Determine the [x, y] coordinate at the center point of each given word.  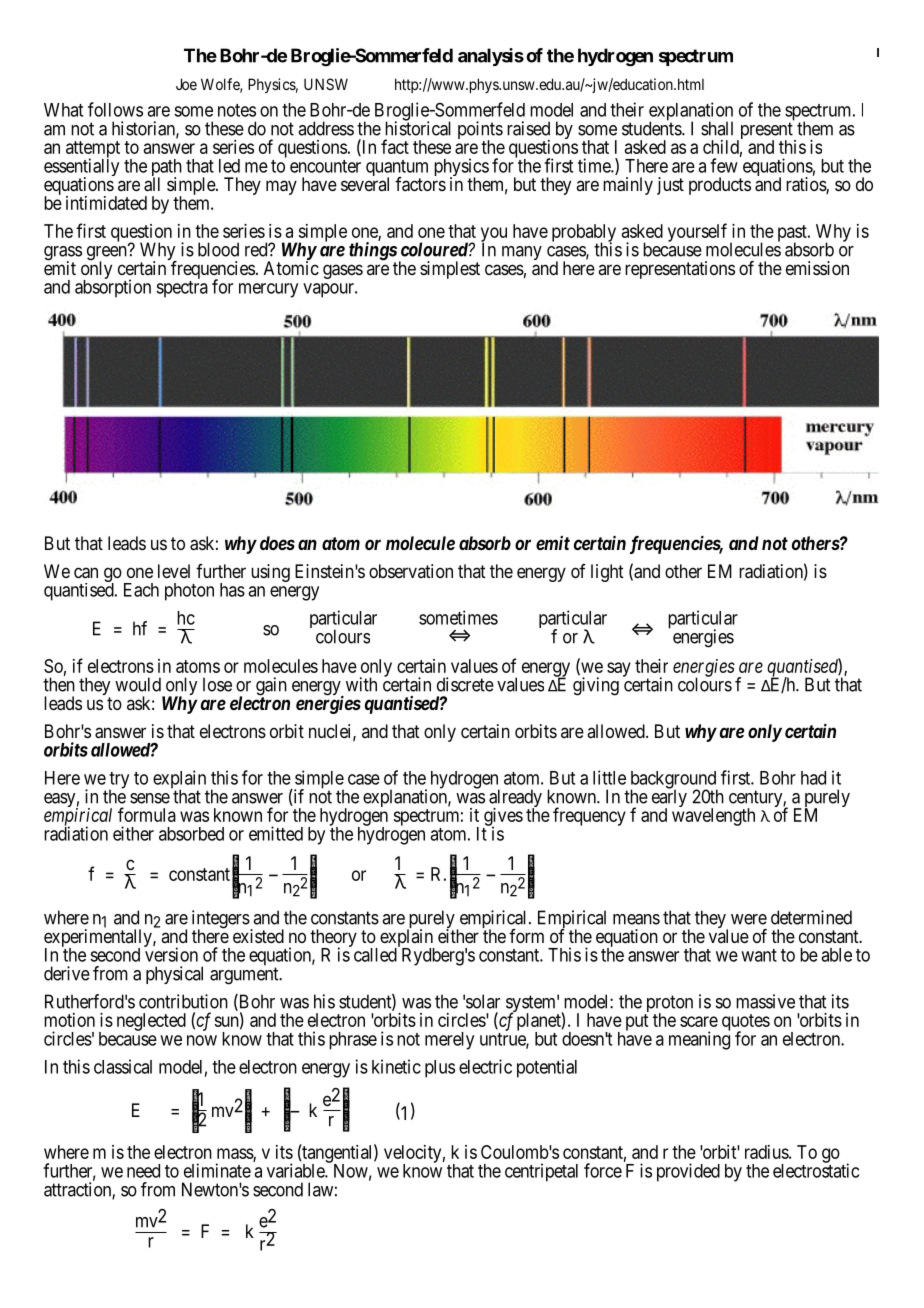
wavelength [713, 817]
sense [150, 798]
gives [503, 818]
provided [688, 1172]
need [143, 1171]
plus [440, 1069]
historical [418, 128]
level [174, 571]
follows [115, 109]
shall [717, 128]
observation [411, 571]
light [607, 573]
